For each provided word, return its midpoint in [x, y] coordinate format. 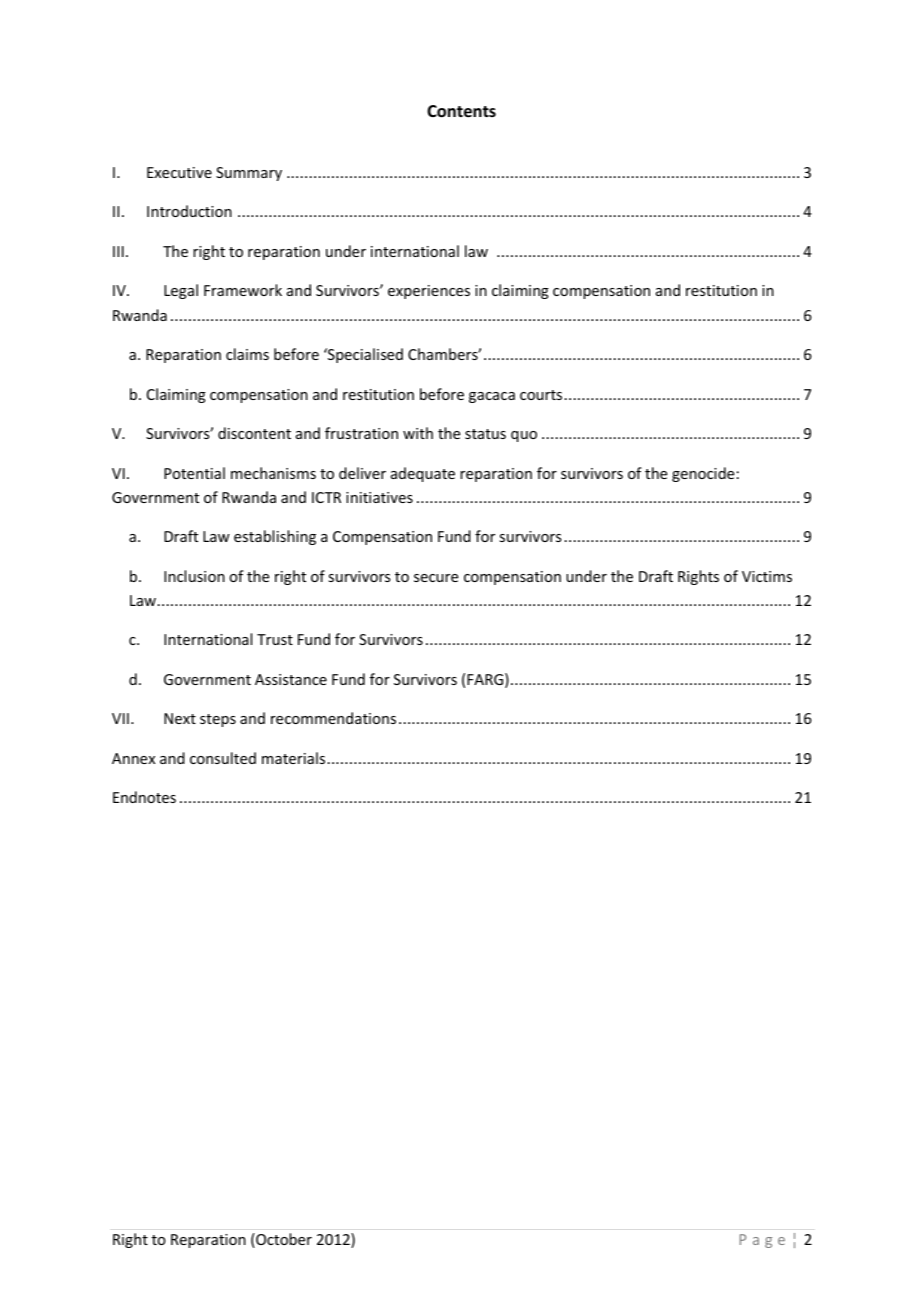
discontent [254, 433]
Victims [767, 576]
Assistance [291, 679]
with [418, 433]
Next [180, 718]
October [283, 1240]
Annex [133, 758]
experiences [429, 292]
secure [436, 578]
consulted [223, 758]
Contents [461, 111]
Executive [179, 172]
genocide [703, 474]
